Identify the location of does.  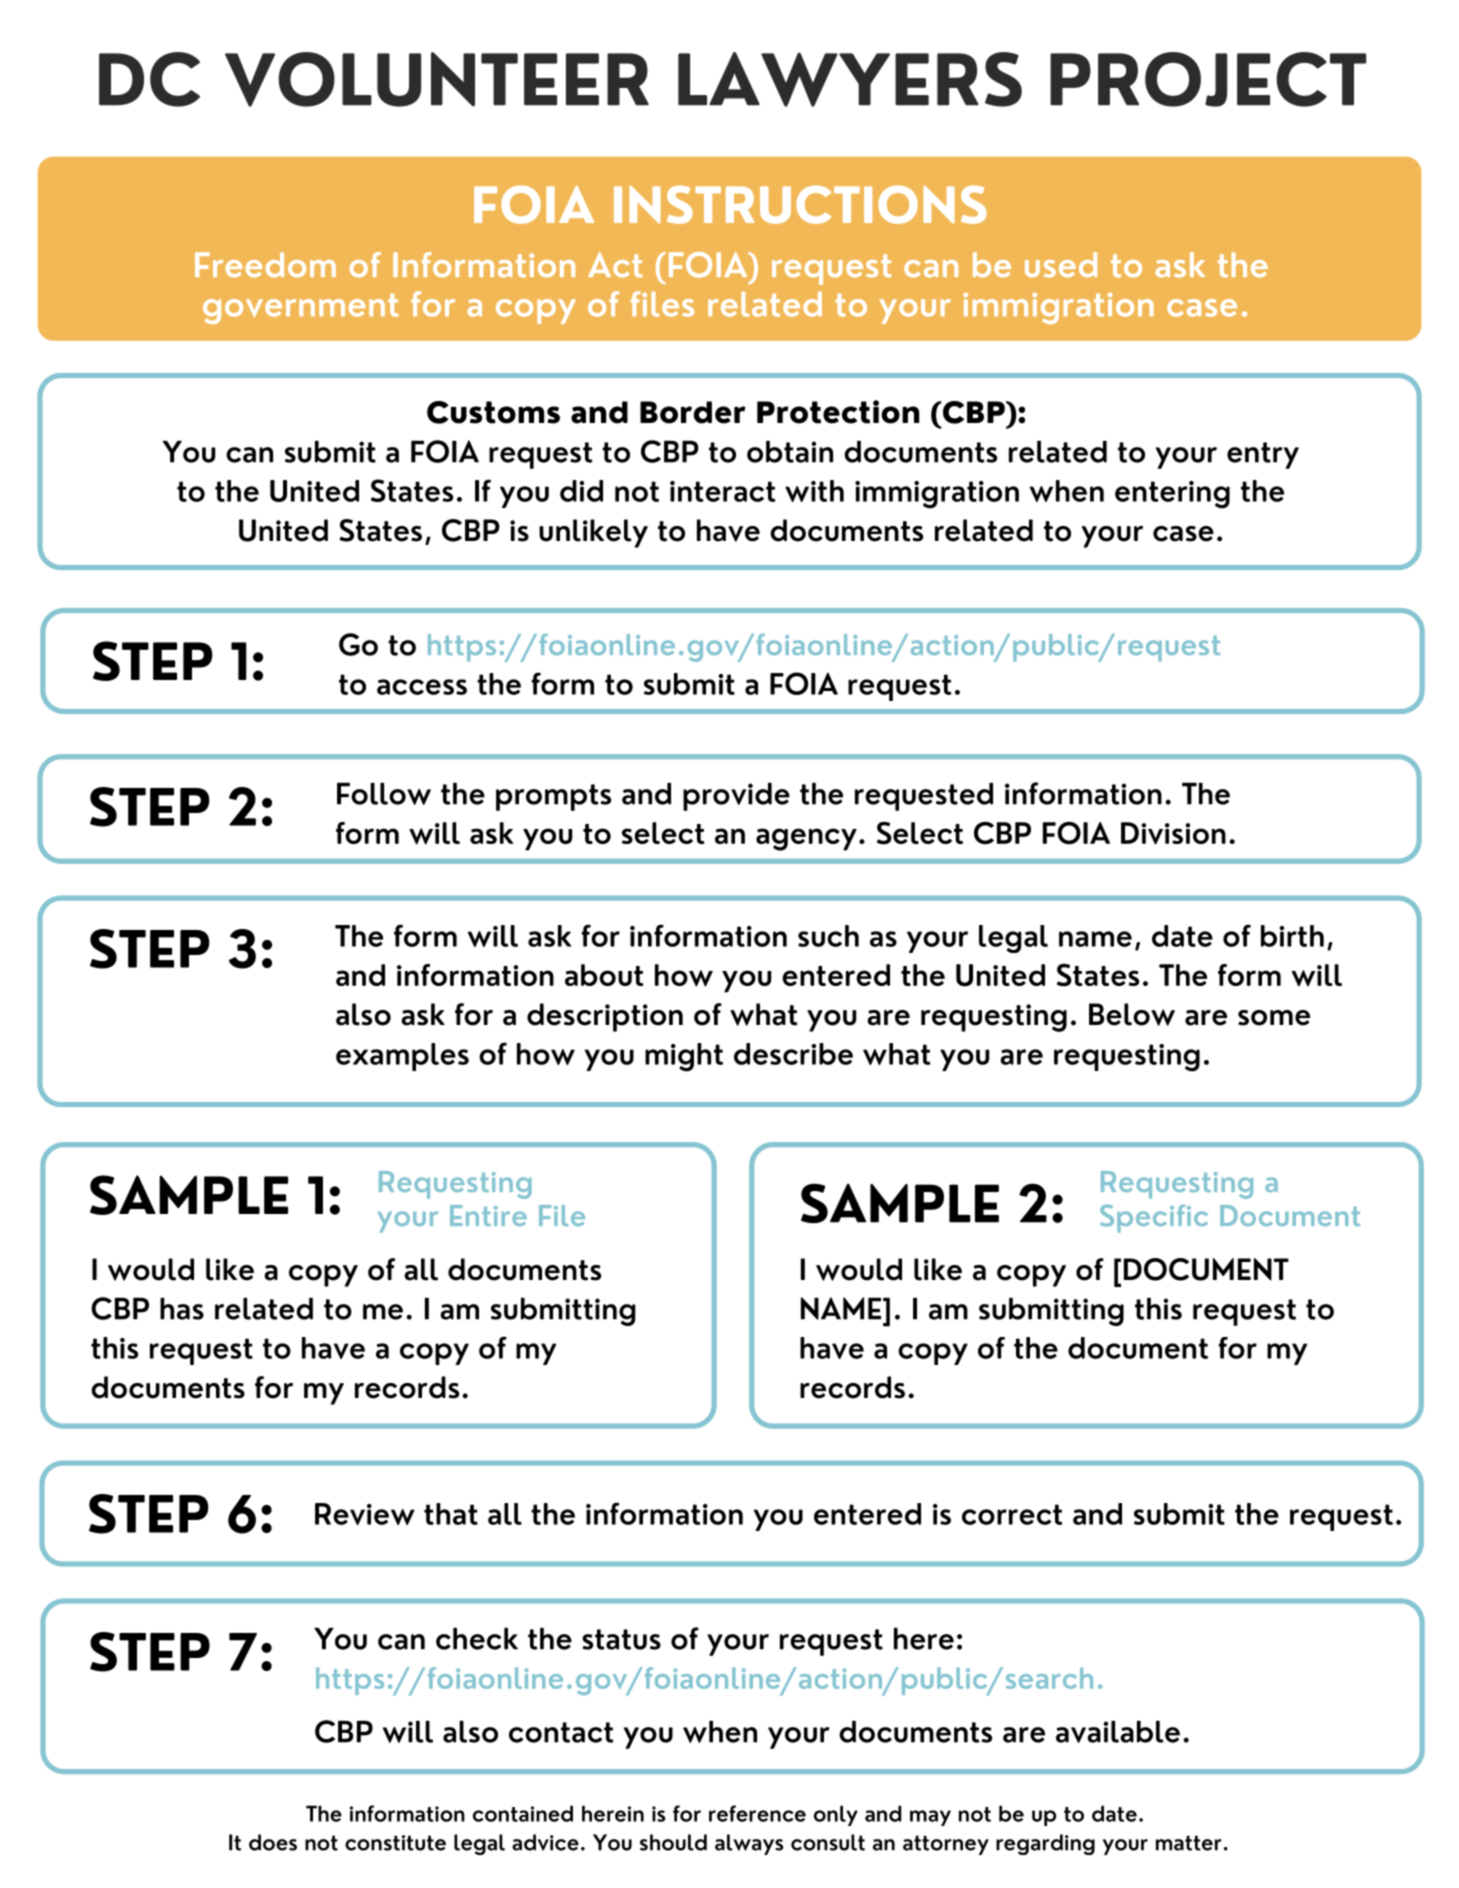
(273, 1842).
